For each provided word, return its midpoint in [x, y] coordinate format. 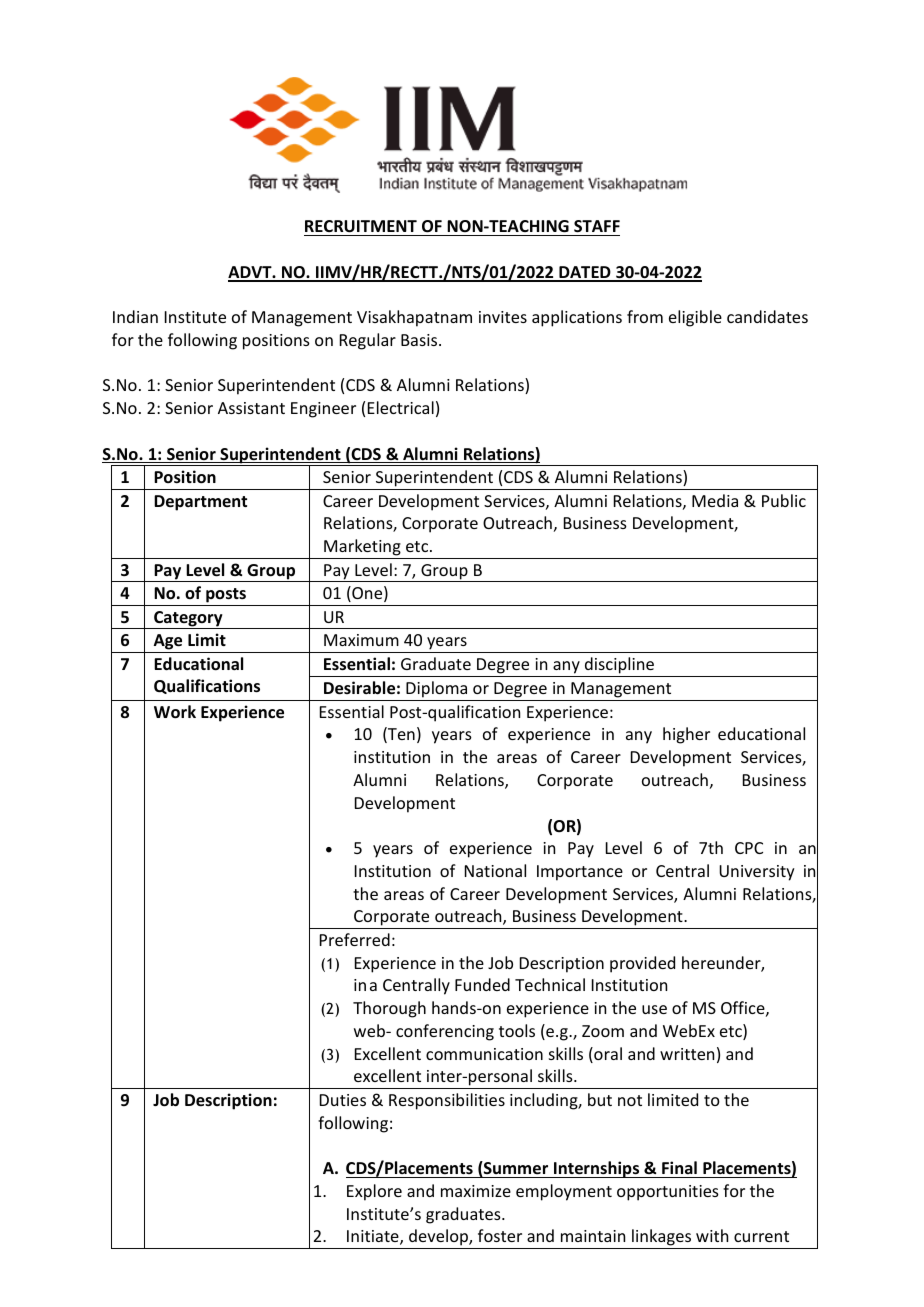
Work [175, 712]
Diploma [437, 691]
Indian [135, 316]
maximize [476, 1191]
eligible [695, 318]
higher [686, 735]
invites [503, 317]
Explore [374, 1192]
